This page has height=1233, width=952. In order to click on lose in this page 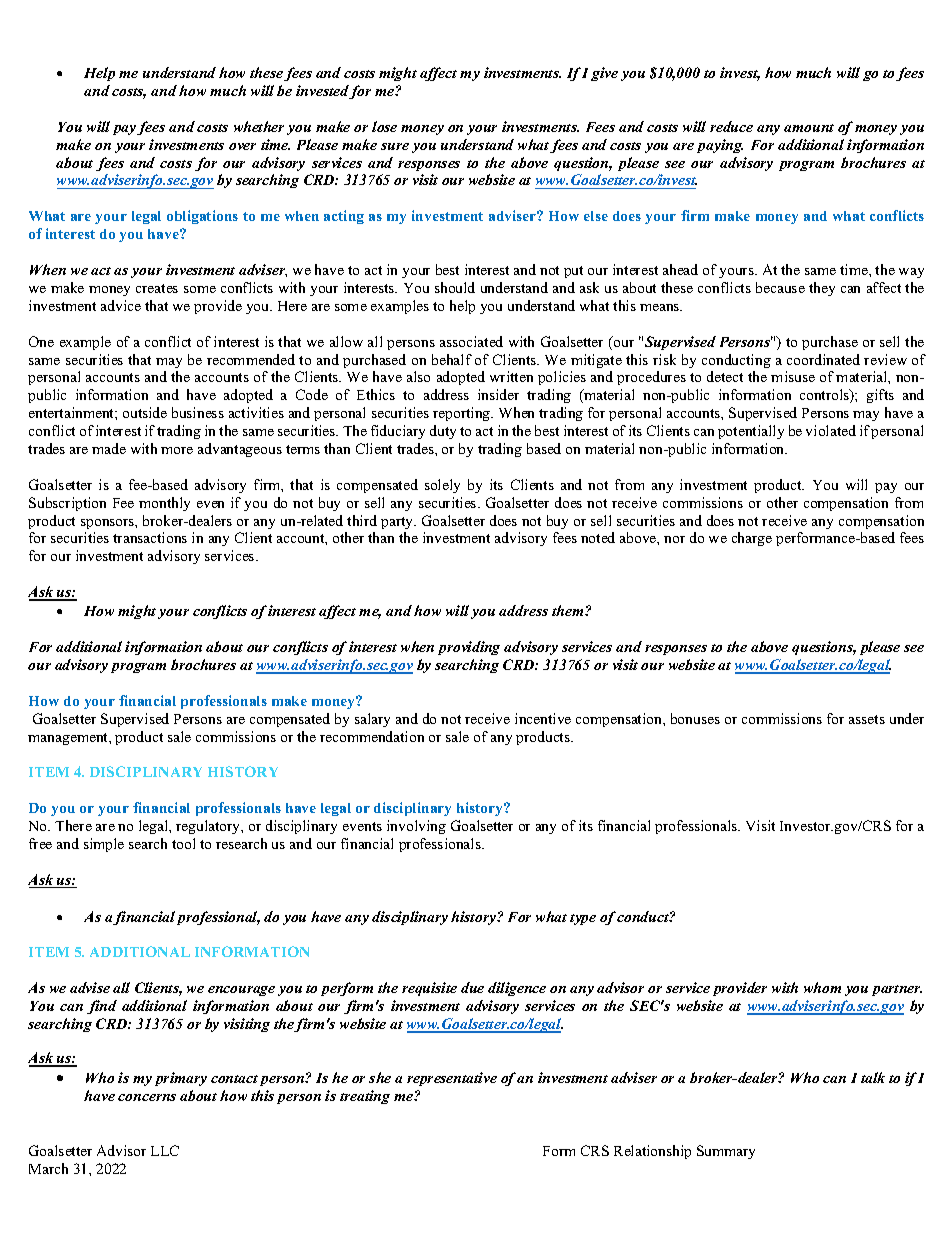, I will do `click(384, 126)`.
